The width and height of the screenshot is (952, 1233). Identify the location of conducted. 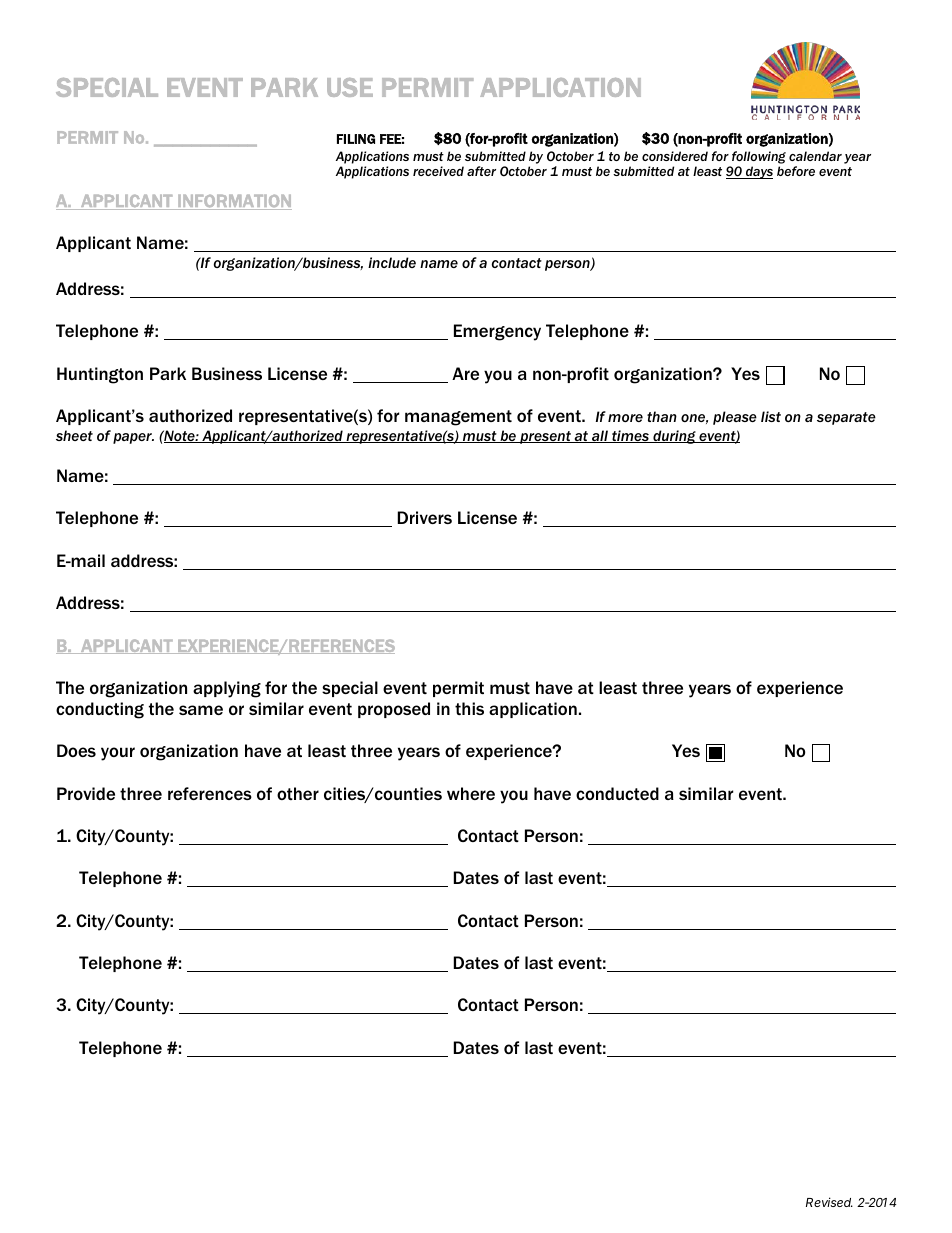
(617, 793).
